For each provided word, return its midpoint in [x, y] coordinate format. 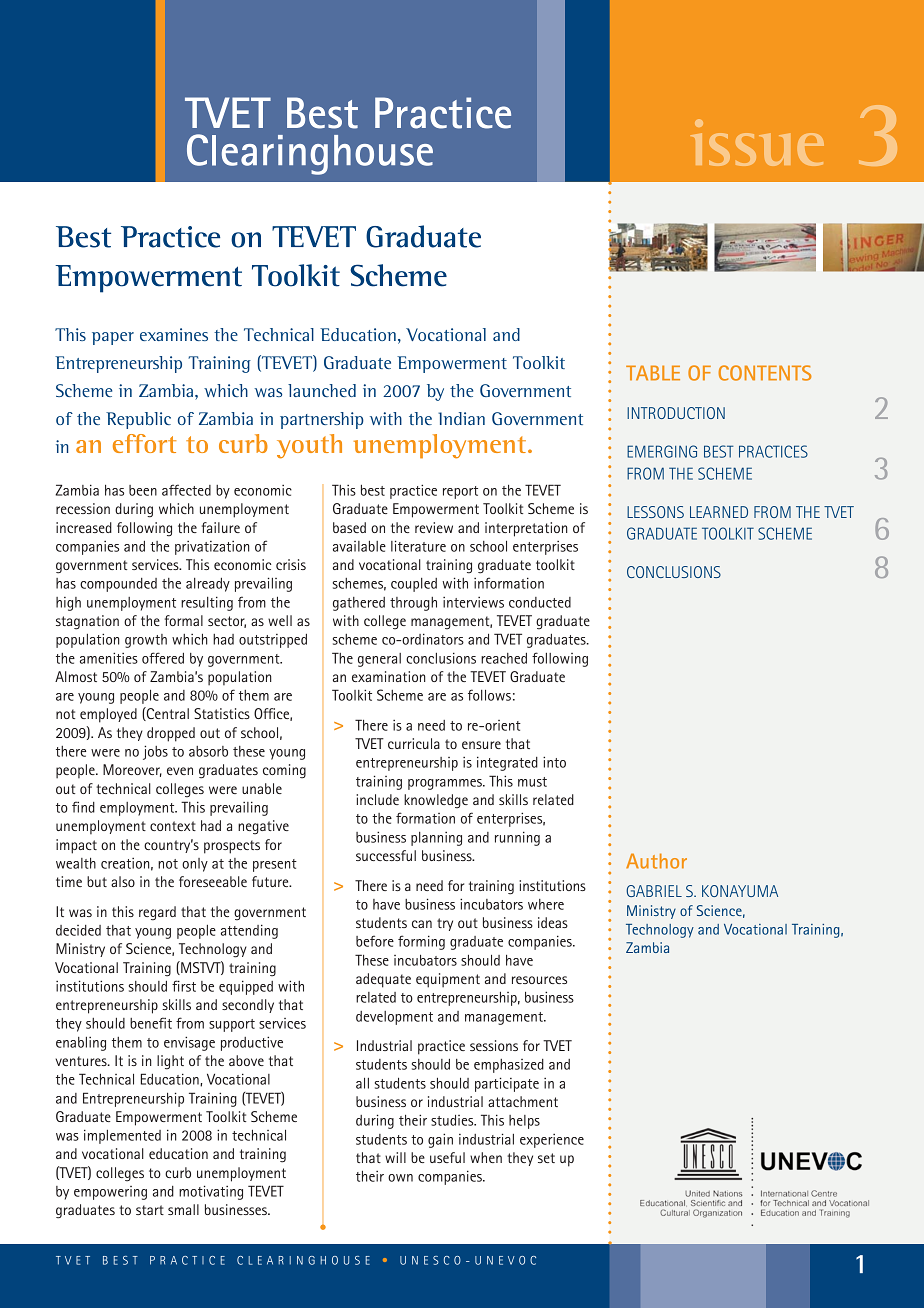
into [554, 762]
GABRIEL [654, 891]
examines [174, 334]
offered [163, 658]
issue [757, 142]
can [422, 924]
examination [389, 676]
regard [157, 913]
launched [322, 390]
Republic [138, 420]
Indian [461, 418]
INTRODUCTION [676, 413]
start [150, 1210]
